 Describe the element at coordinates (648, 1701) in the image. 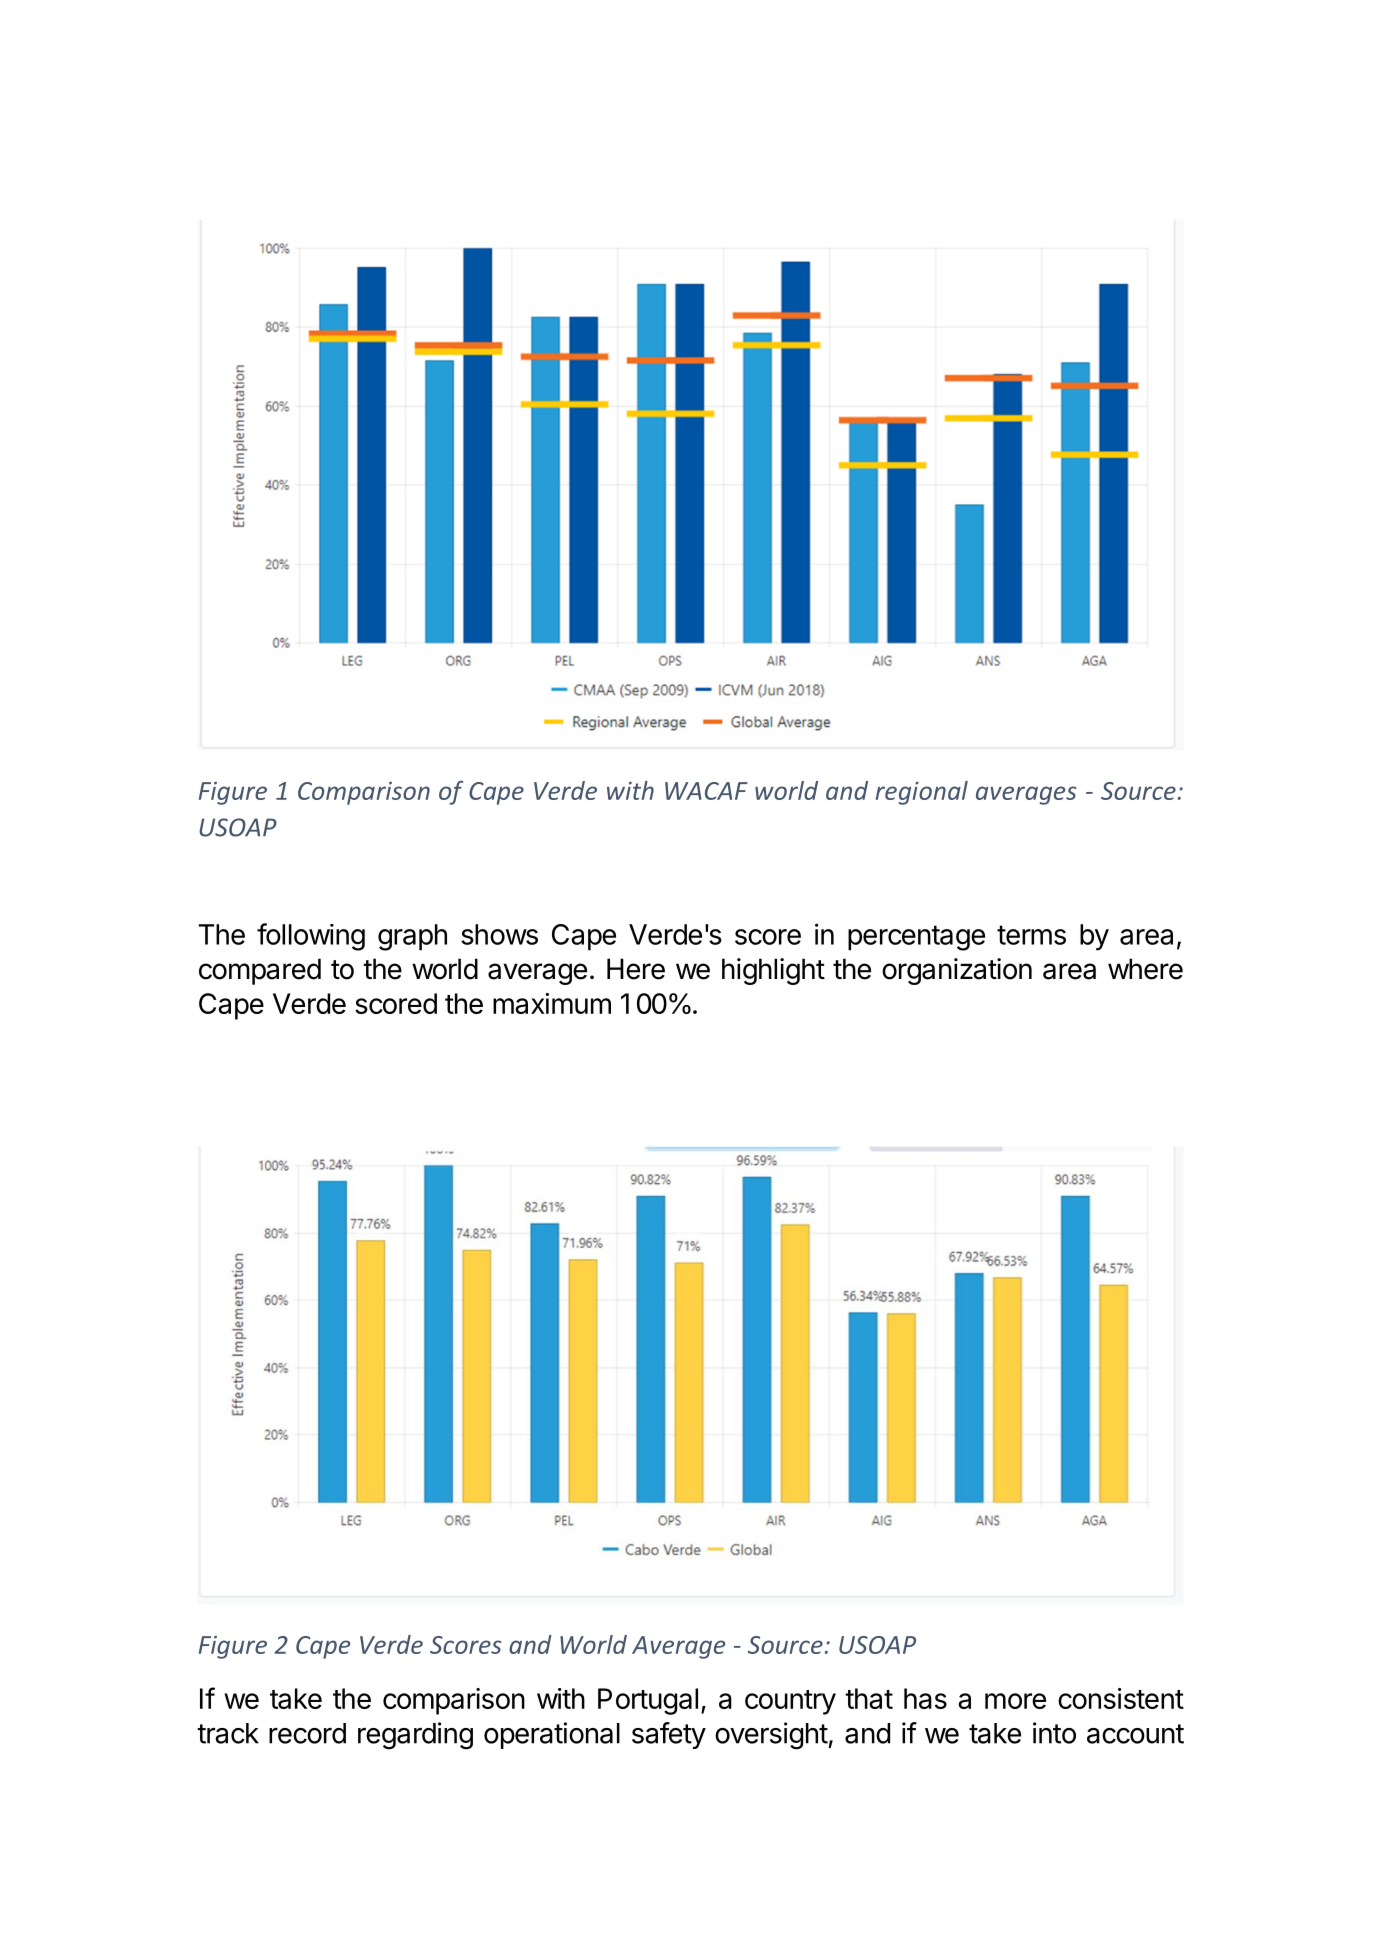

I see `Portugal` at that location.
